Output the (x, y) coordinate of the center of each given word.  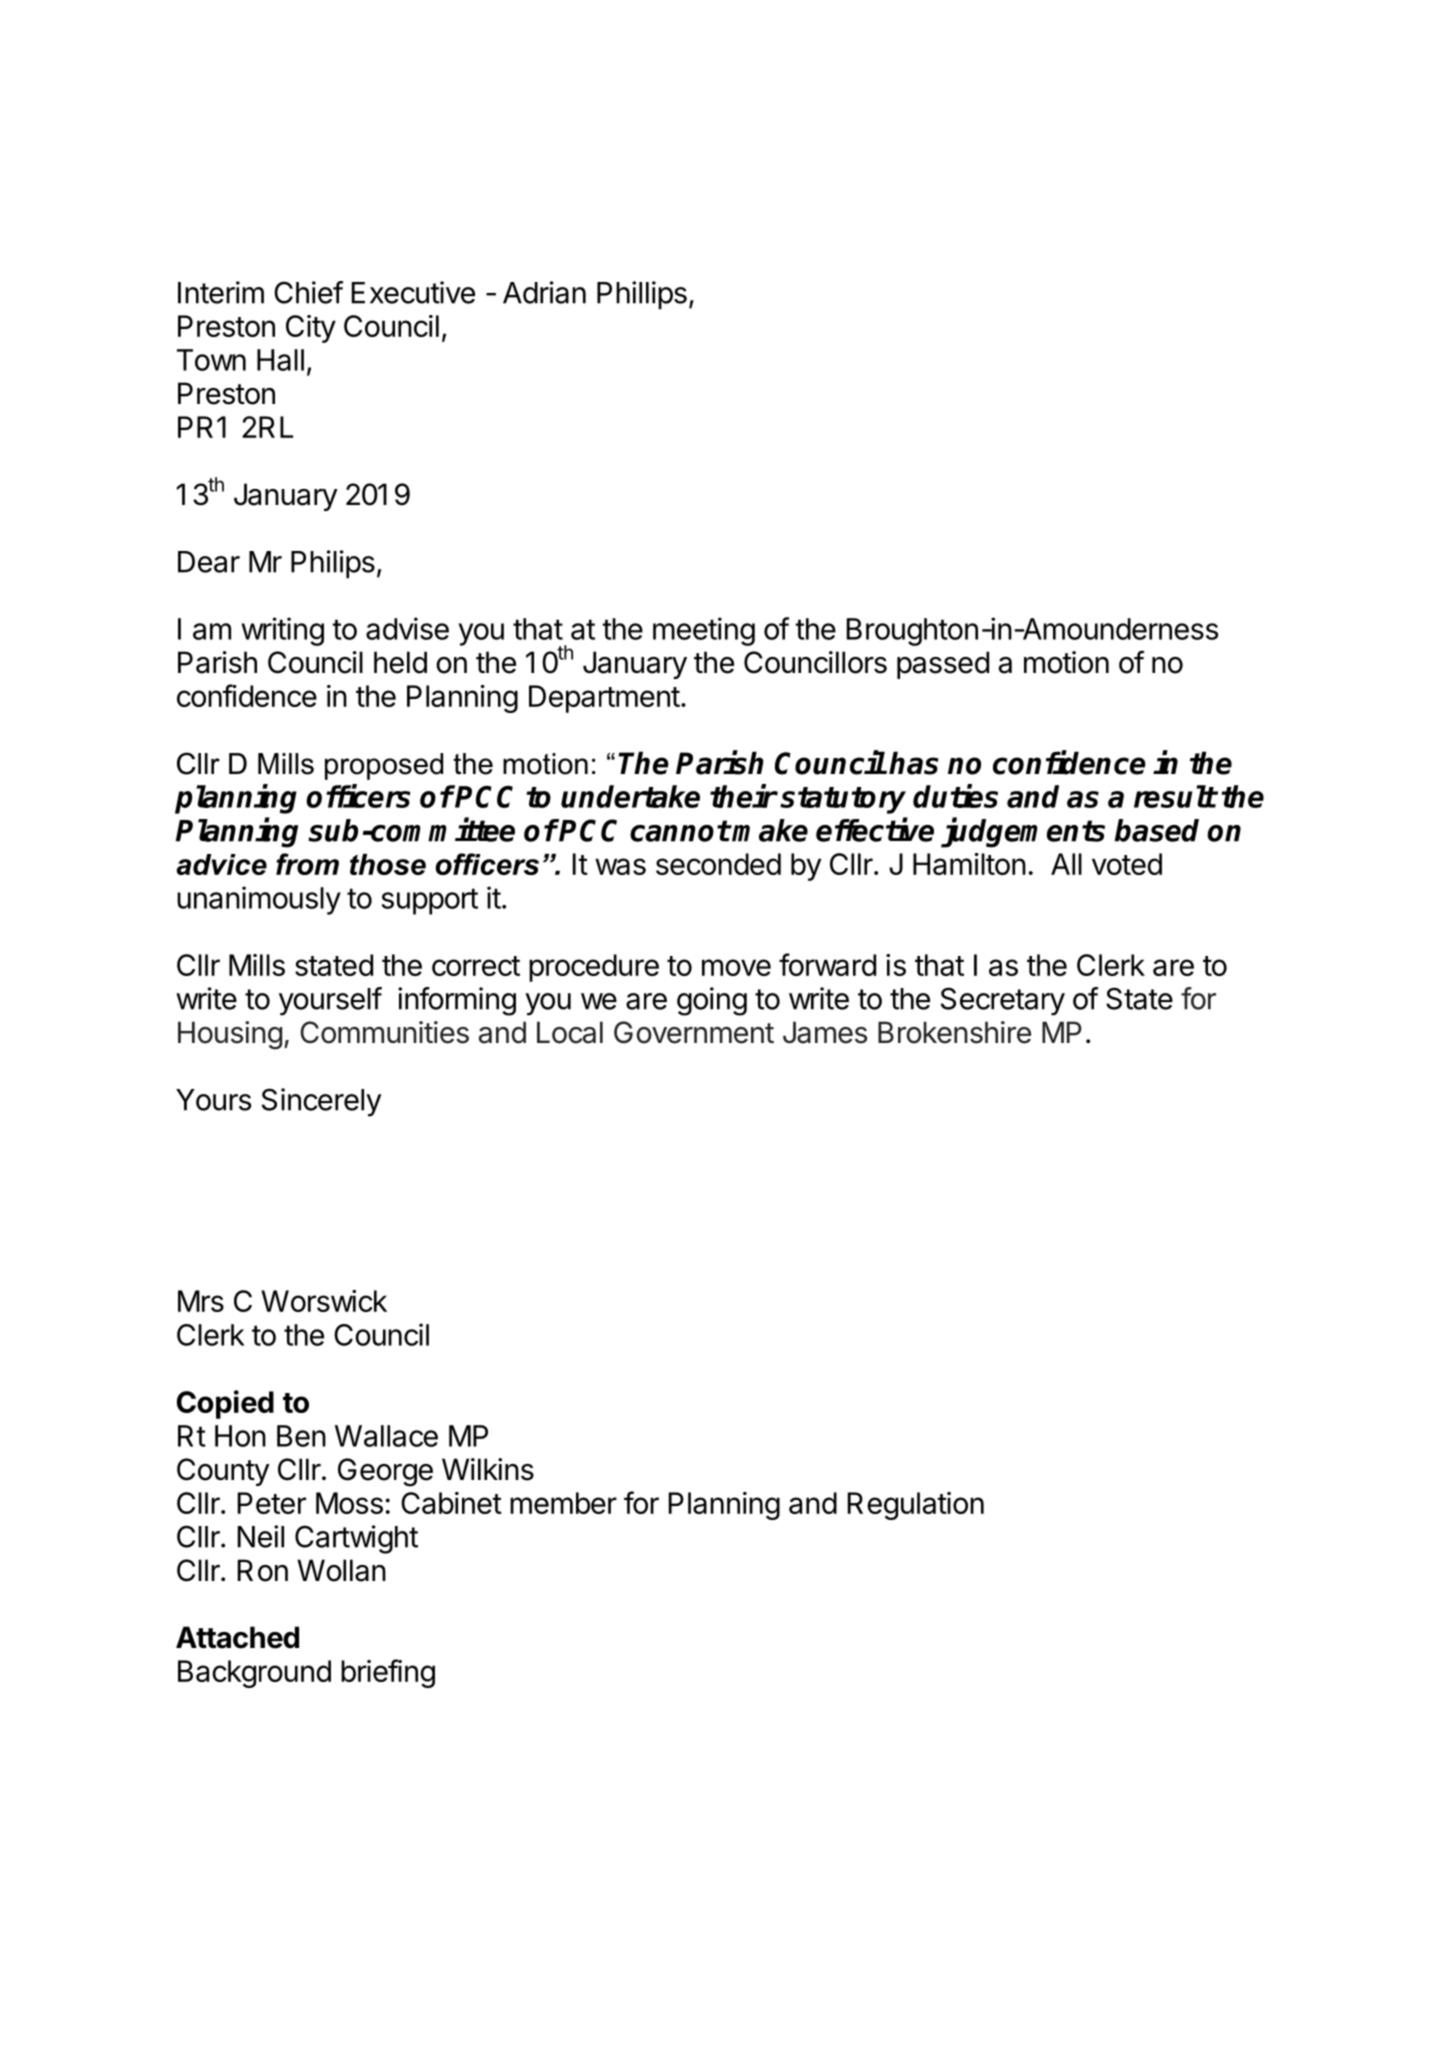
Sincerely (321, 1102)
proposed (384, 766)
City (311, 329)
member (563, 1503)
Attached (237, 1637)
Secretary (1003, 1001)
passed (943, 665)
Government (694, 1032)
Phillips (642, 295)
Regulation (916, 1506)
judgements (1023, 832)
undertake (630, 796)
